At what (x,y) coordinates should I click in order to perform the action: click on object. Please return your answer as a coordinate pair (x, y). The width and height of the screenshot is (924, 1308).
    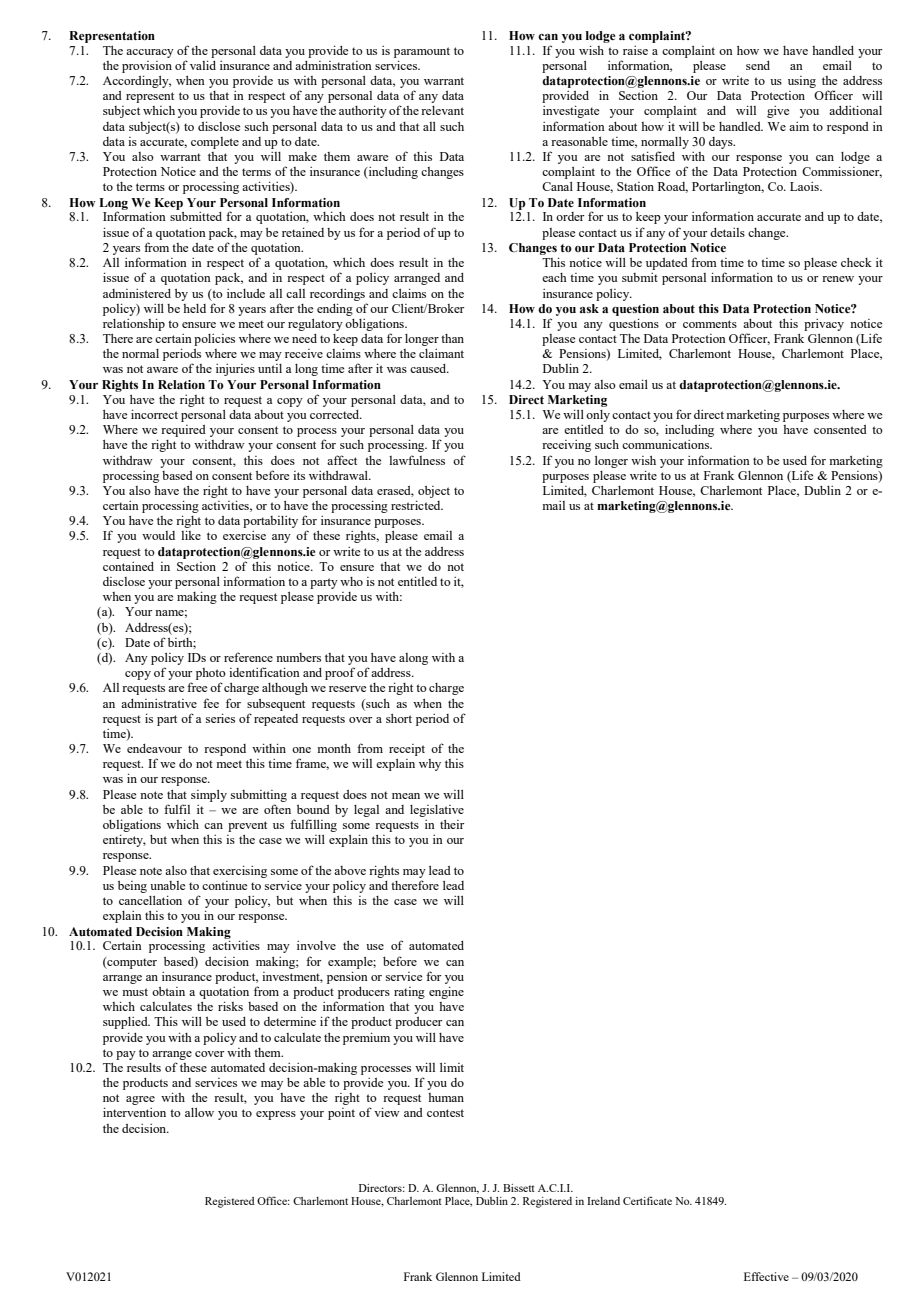
    Looking at the image, I should click on (434, 492).
